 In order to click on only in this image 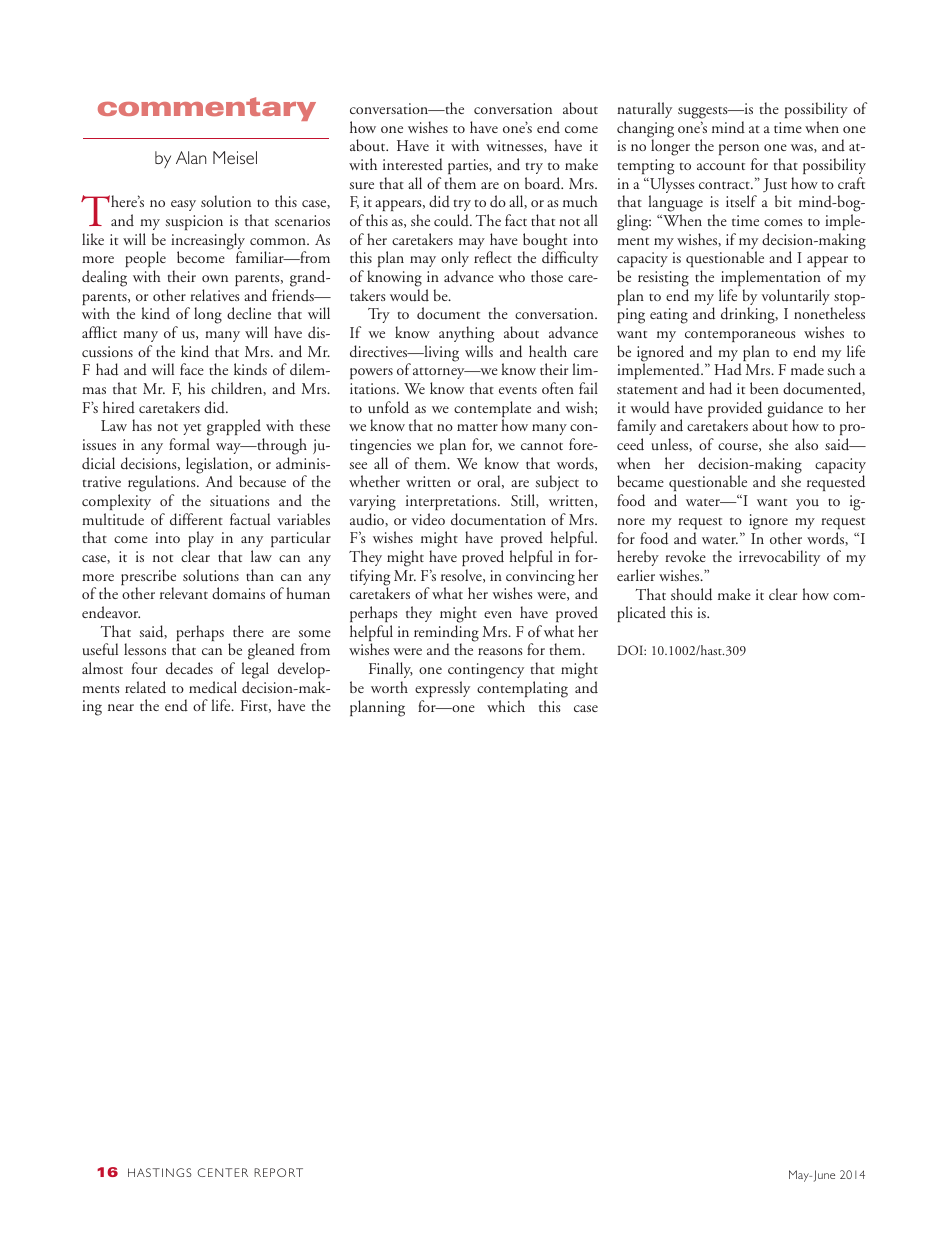, I will do `click(455, 259)`.
